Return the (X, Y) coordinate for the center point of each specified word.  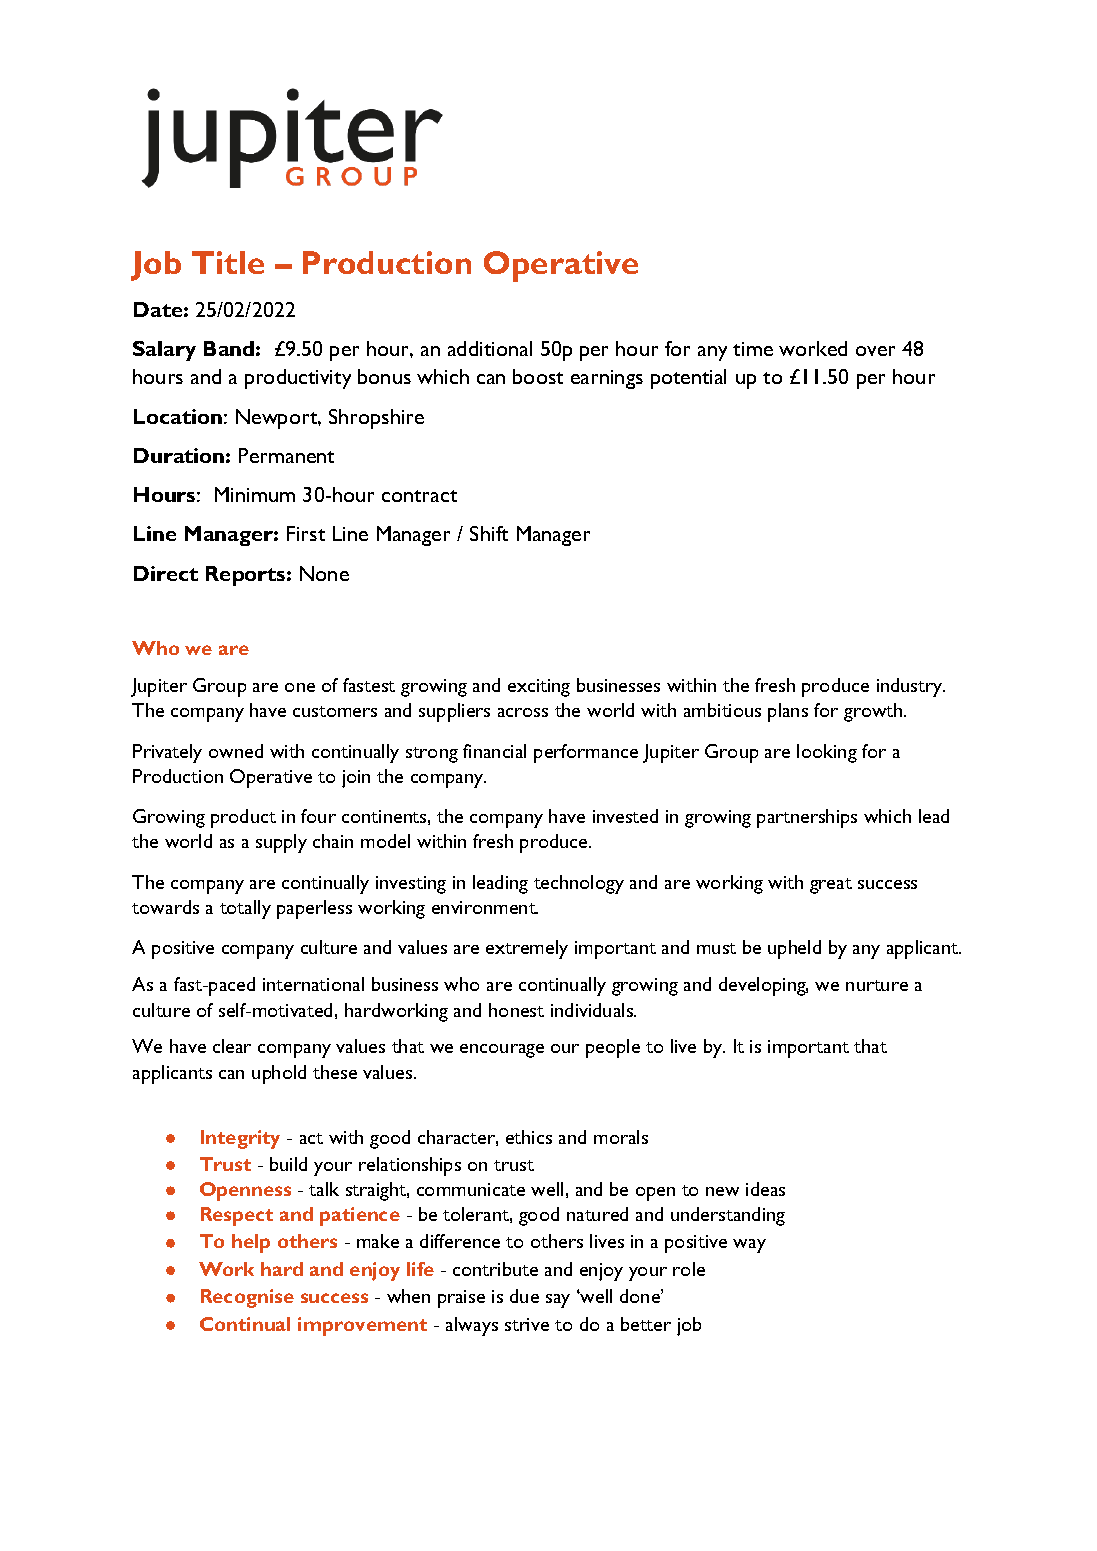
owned (236, 751)
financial (494, 751)
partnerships (807, 818)
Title (228, 262)
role (689, 1269)
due (524, 1296)
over (875, 351)
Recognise (247, 1298)
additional (490, 348)
